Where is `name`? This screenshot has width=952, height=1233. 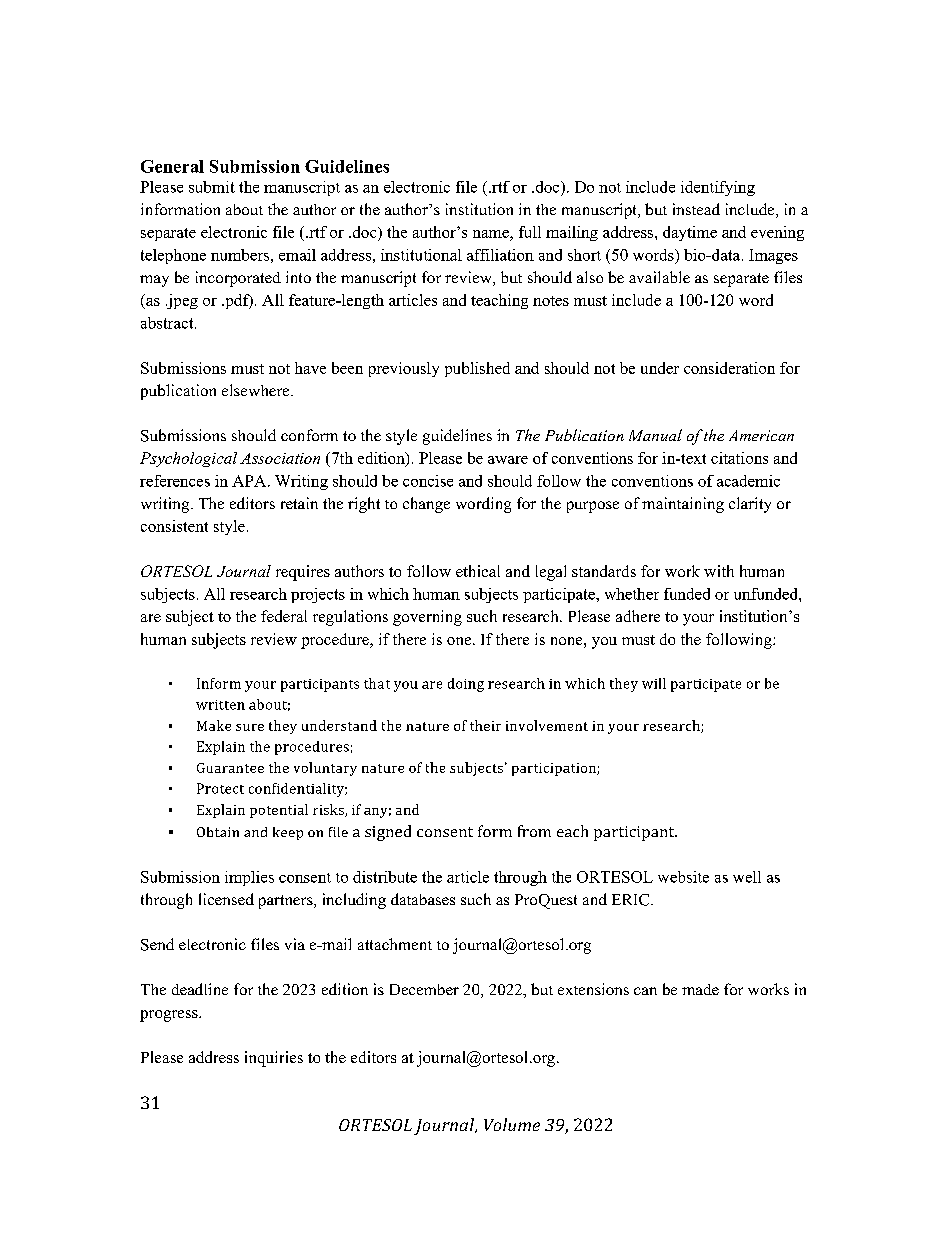
name is located at coordinates (492, 235).
